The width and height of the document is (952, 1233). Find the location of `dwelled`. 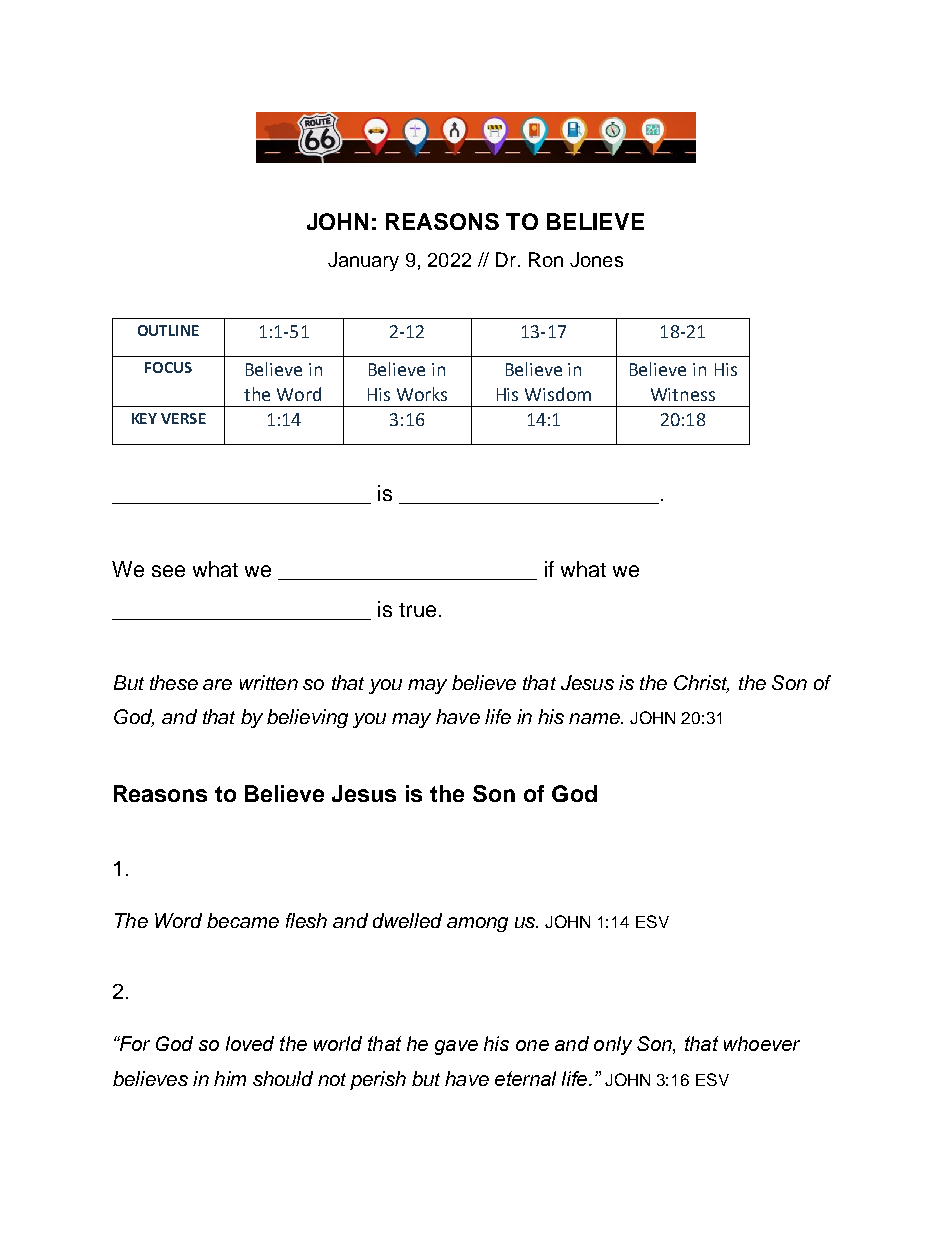

dwelled is located at coordinates (407, 920).
